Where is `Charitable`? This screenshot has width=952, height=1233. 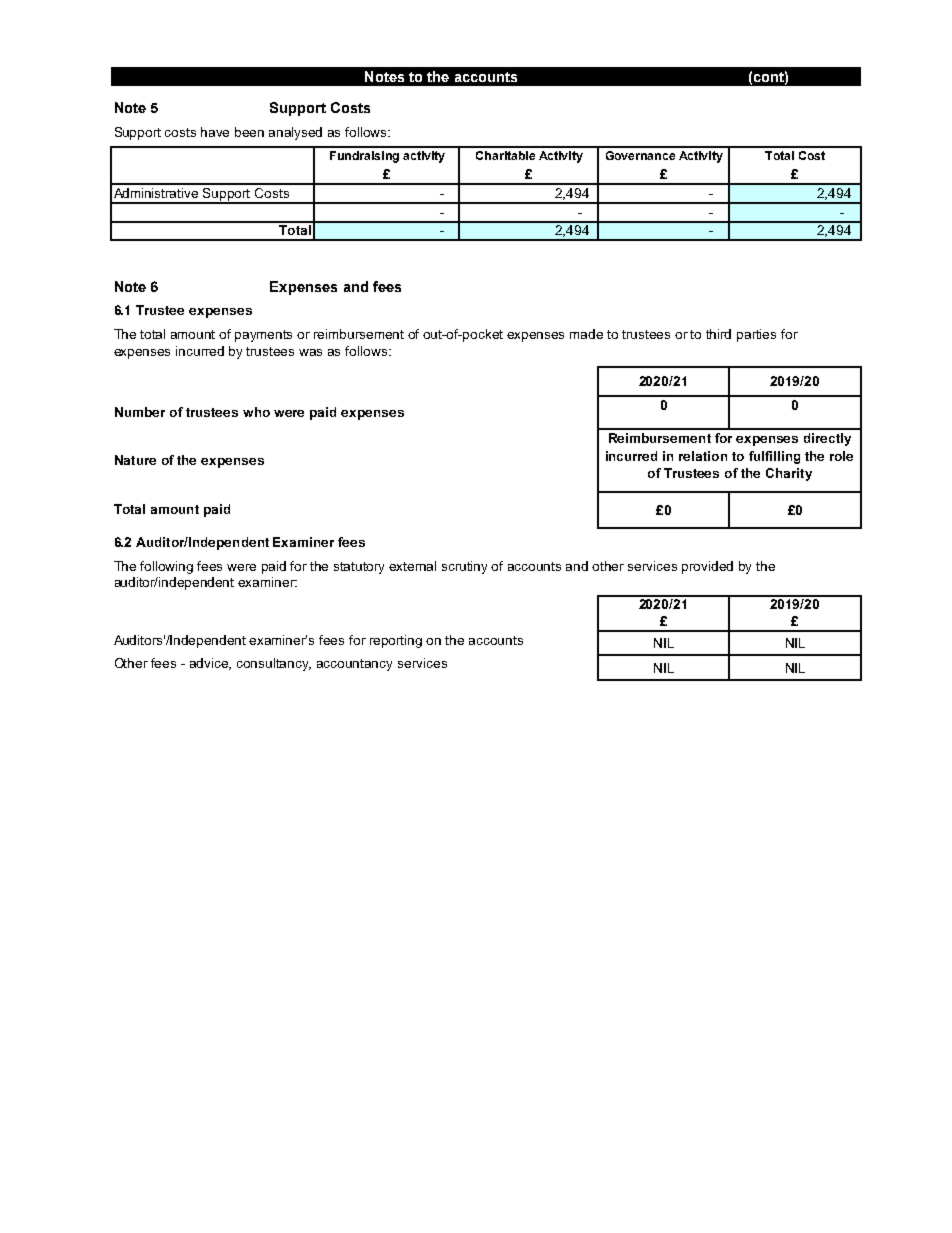
Charitable is located at coordinates (505, 155).
